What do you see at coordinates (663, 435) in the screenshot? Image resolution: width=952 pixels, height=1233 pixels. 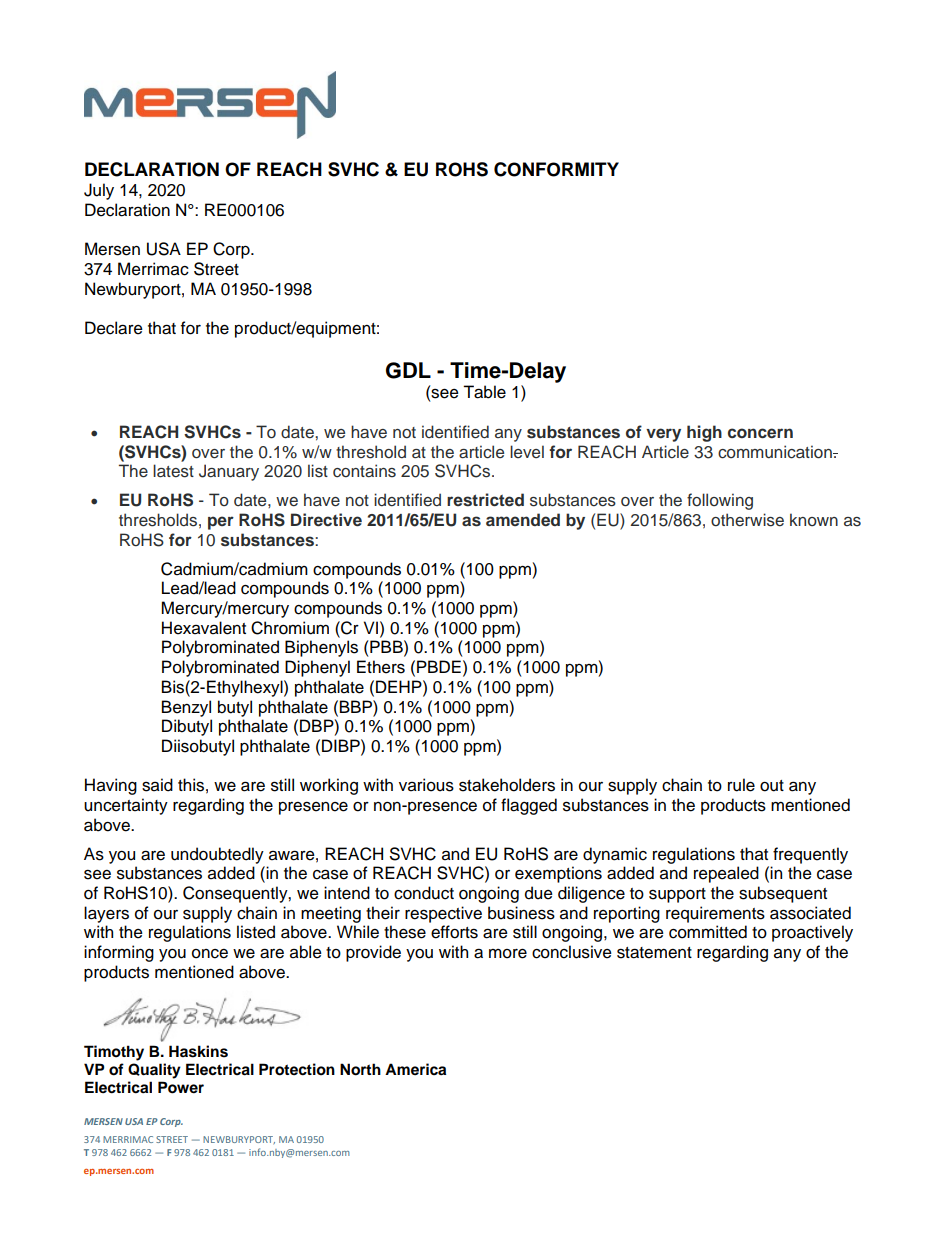 I see `very` at bounding box center [663, 435].
